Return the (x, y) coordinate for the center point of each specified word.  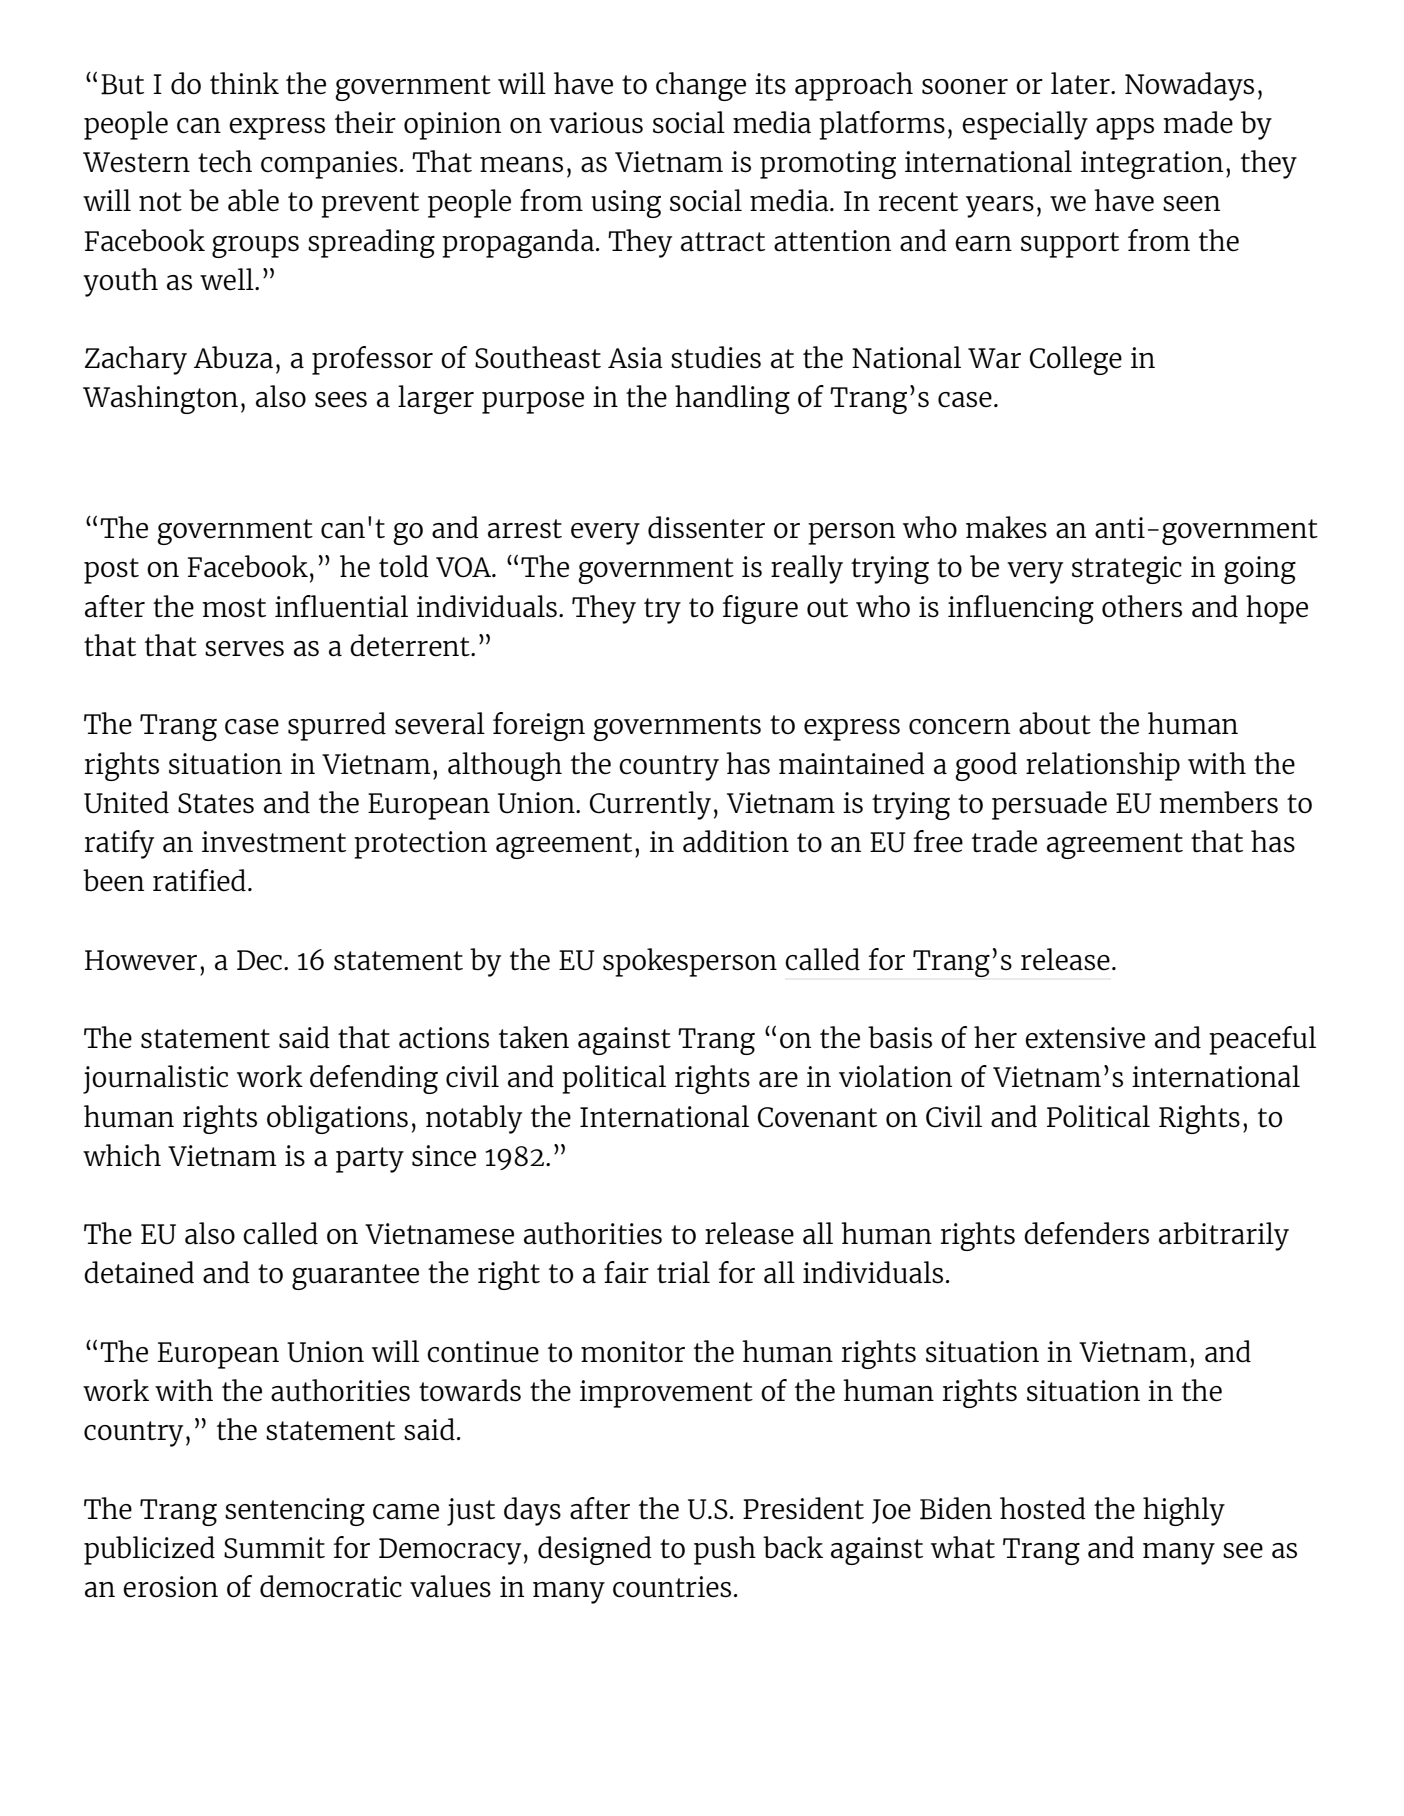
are (778, 1080)
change (701, 86)
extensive (1085, 1038)
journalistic (155, 1079)
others (1142, 606)
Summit (274, 1548)
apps (1125, 129)
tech (225, 161)
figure (760, 609)
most (234, 608)
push (725, 1550)
